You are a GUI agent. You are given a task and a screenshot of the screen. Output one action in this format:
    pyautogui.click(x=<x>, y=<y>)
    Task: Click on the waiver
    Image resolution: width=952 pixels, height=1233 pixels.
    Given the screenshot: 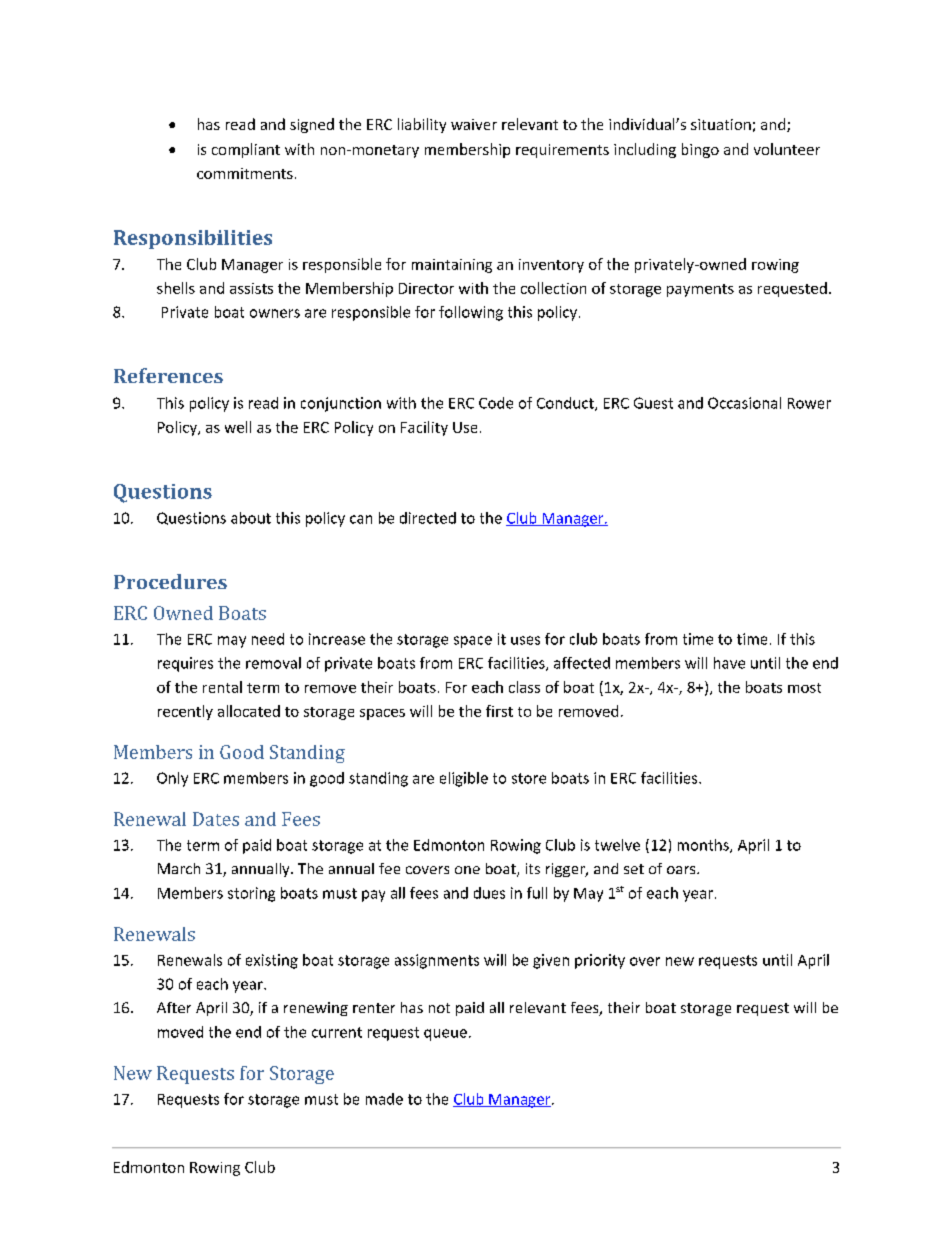 What is the action you would take?
    pyautogui.click(x=474, y=124)
